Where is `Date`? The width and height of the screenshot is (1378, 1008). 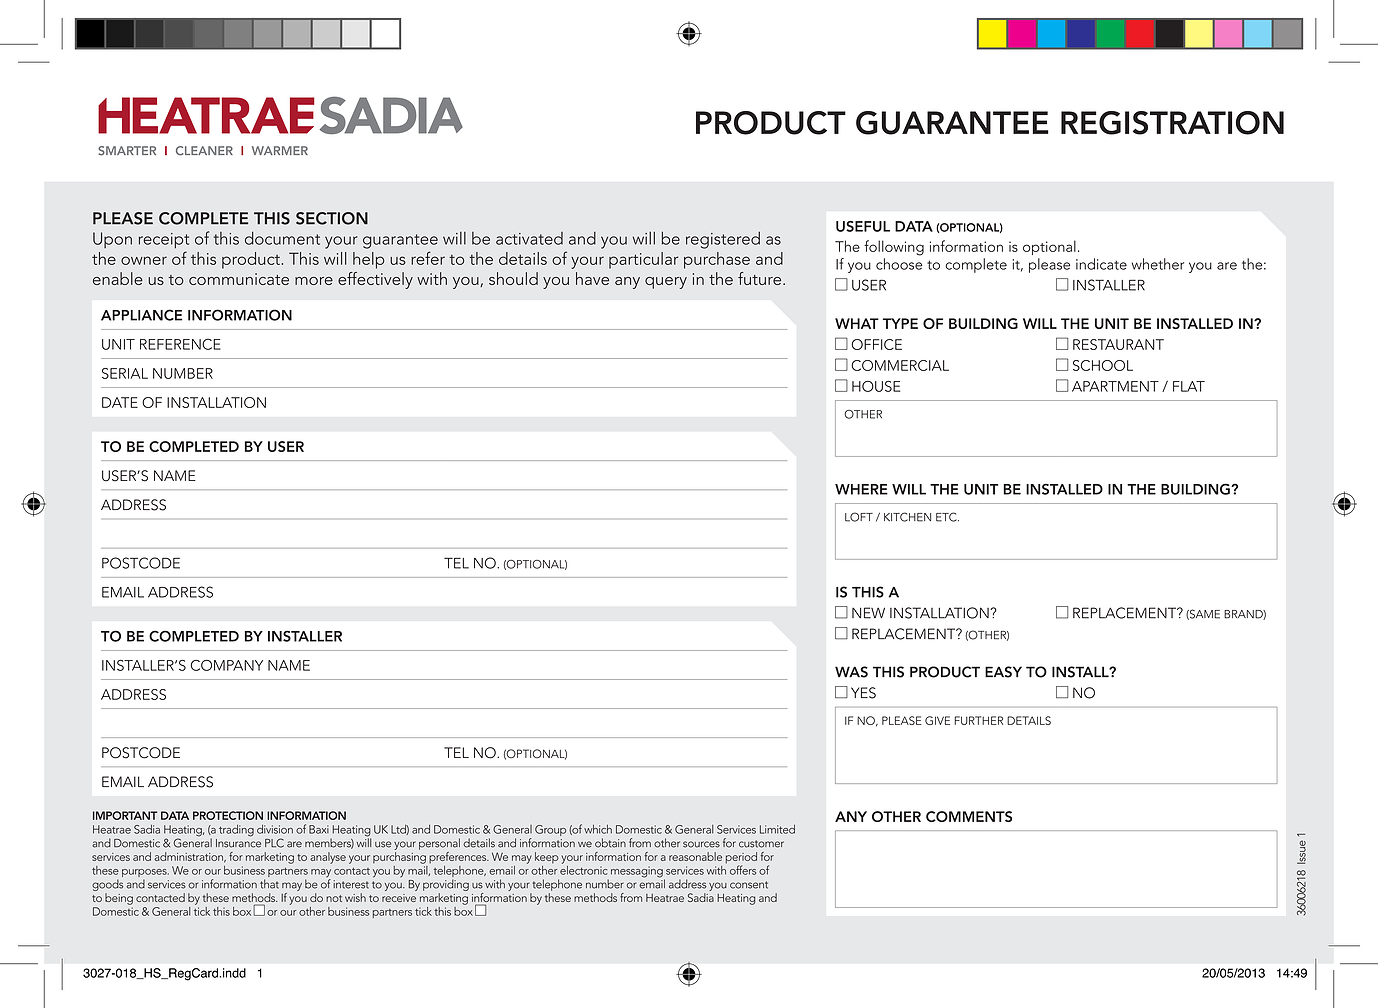
Date is located at coordinates (120, 402).
